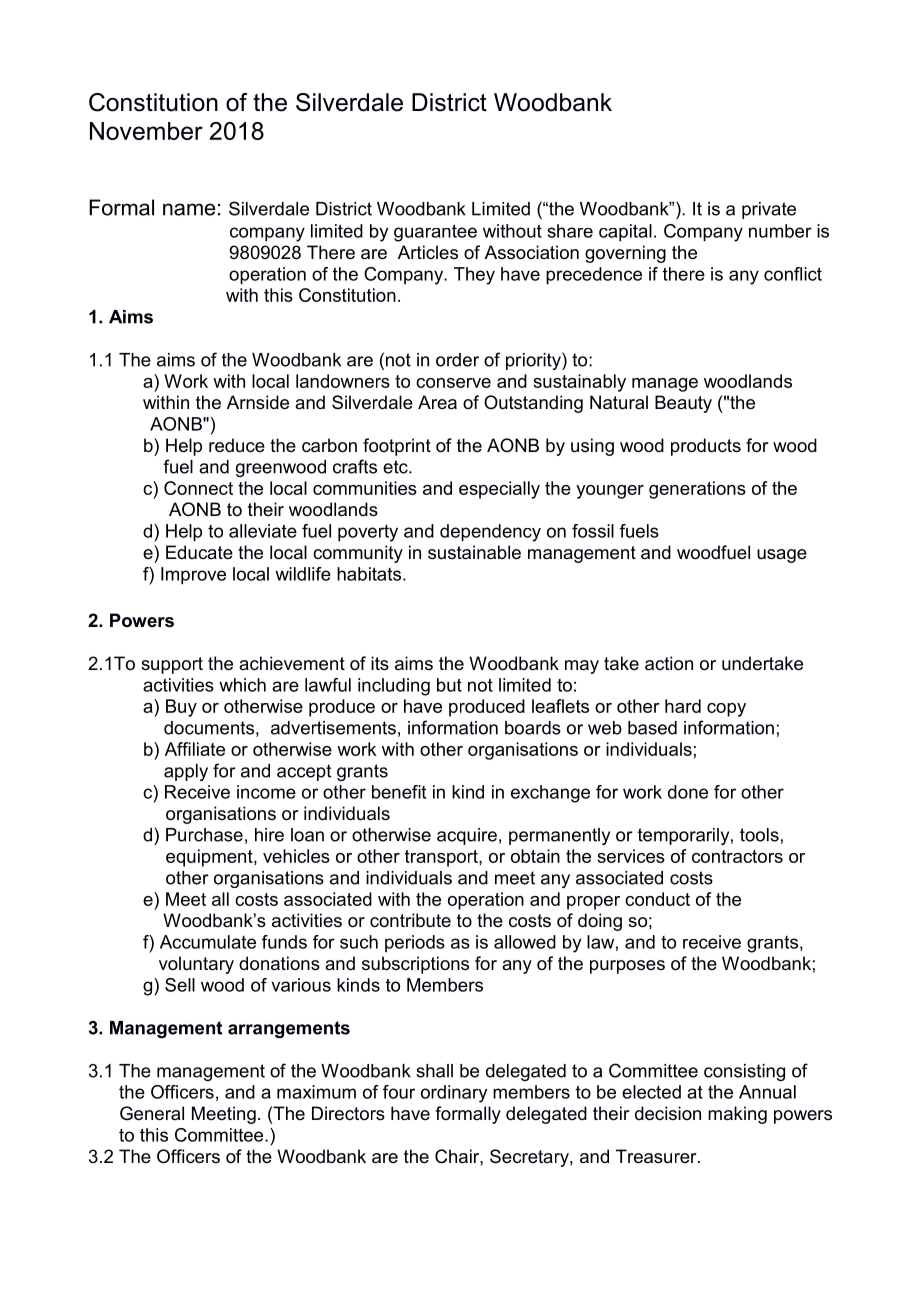 The height and width of the screenshot is (1308, 924). I want to click on private, so click(769, 210).
